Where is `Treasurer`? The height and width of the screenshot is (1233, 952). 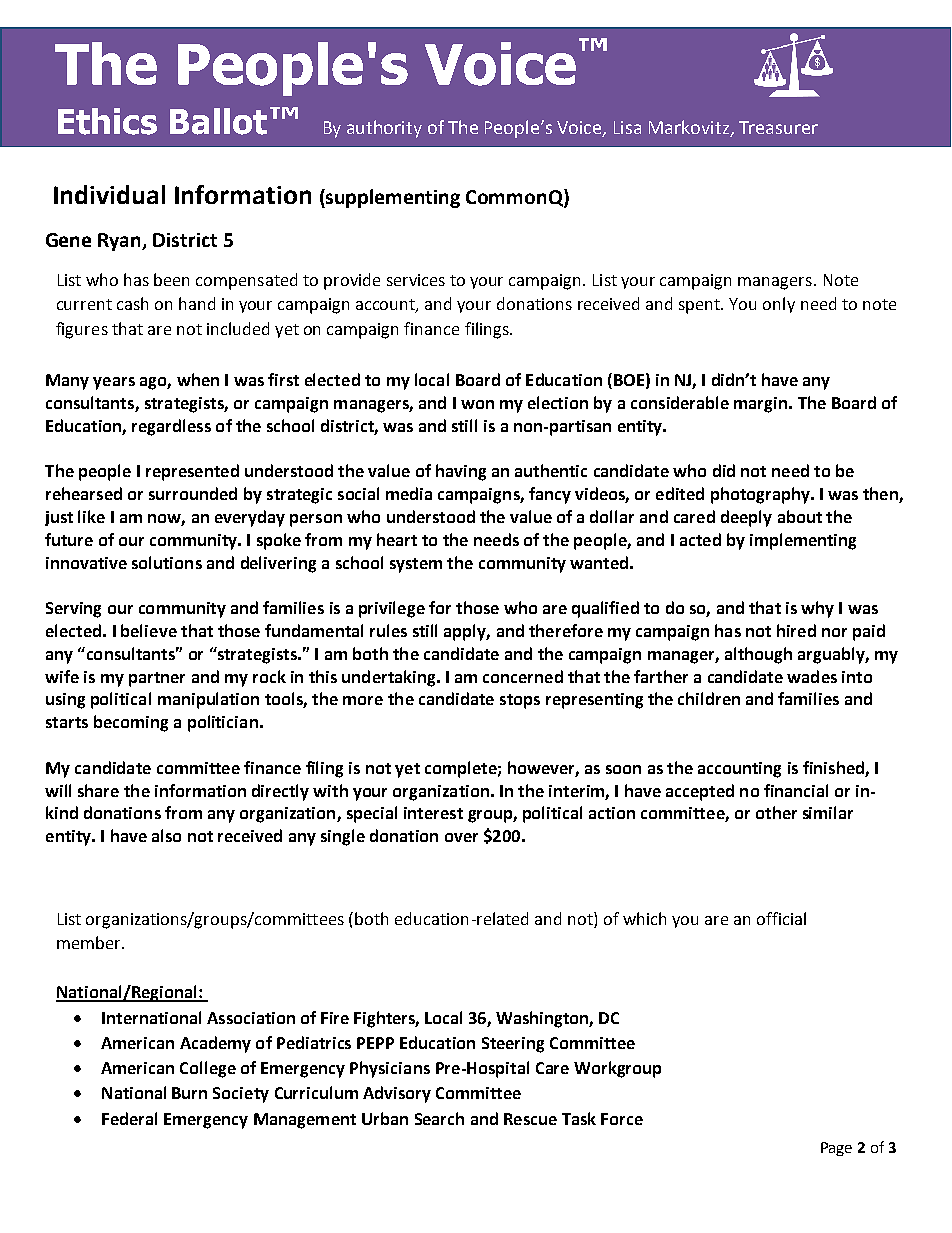
Treasurer is located at coordinates (778, 127).
